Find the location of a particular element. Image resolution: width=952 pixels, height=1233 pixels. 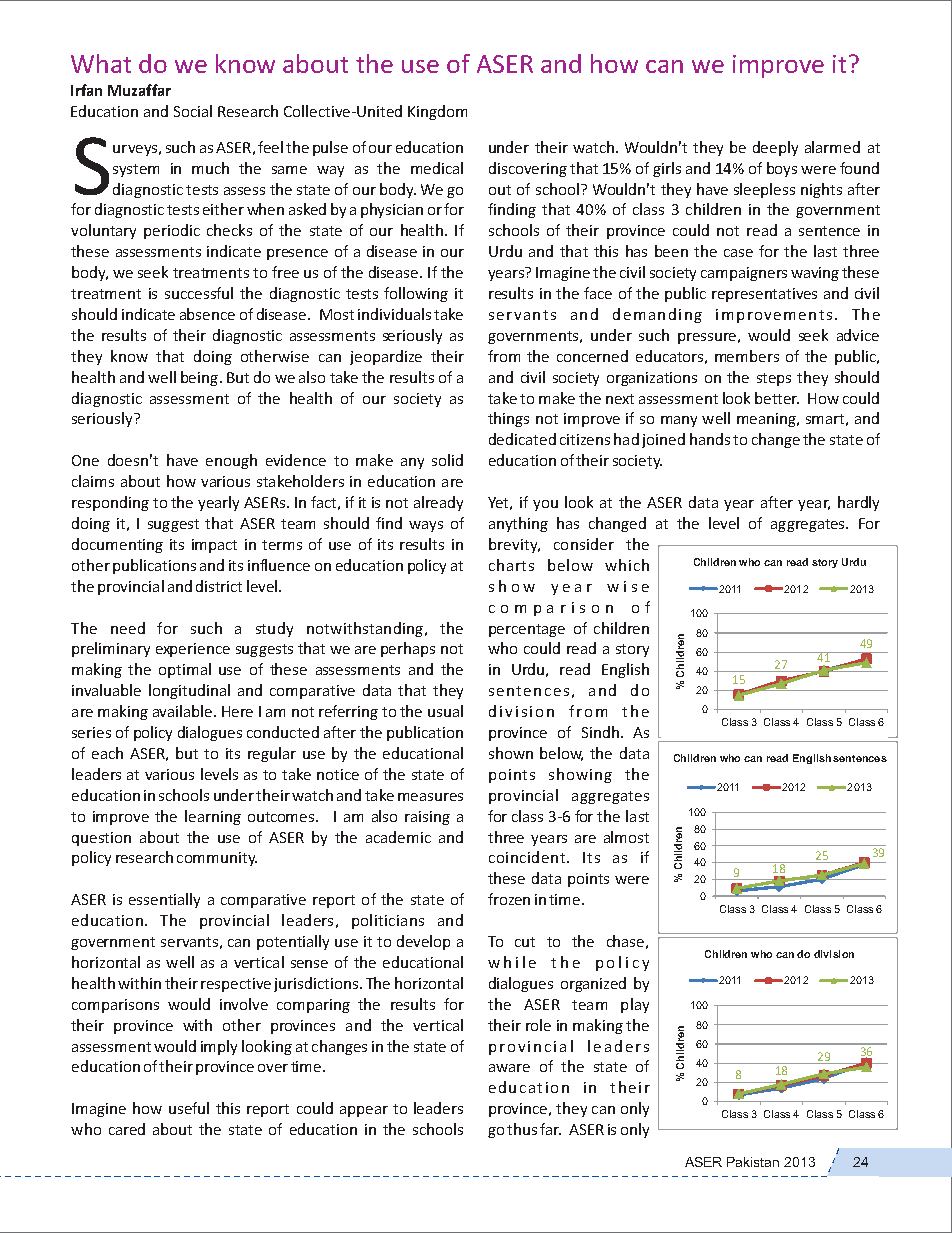

medical is located at coordinates (437, 168).
